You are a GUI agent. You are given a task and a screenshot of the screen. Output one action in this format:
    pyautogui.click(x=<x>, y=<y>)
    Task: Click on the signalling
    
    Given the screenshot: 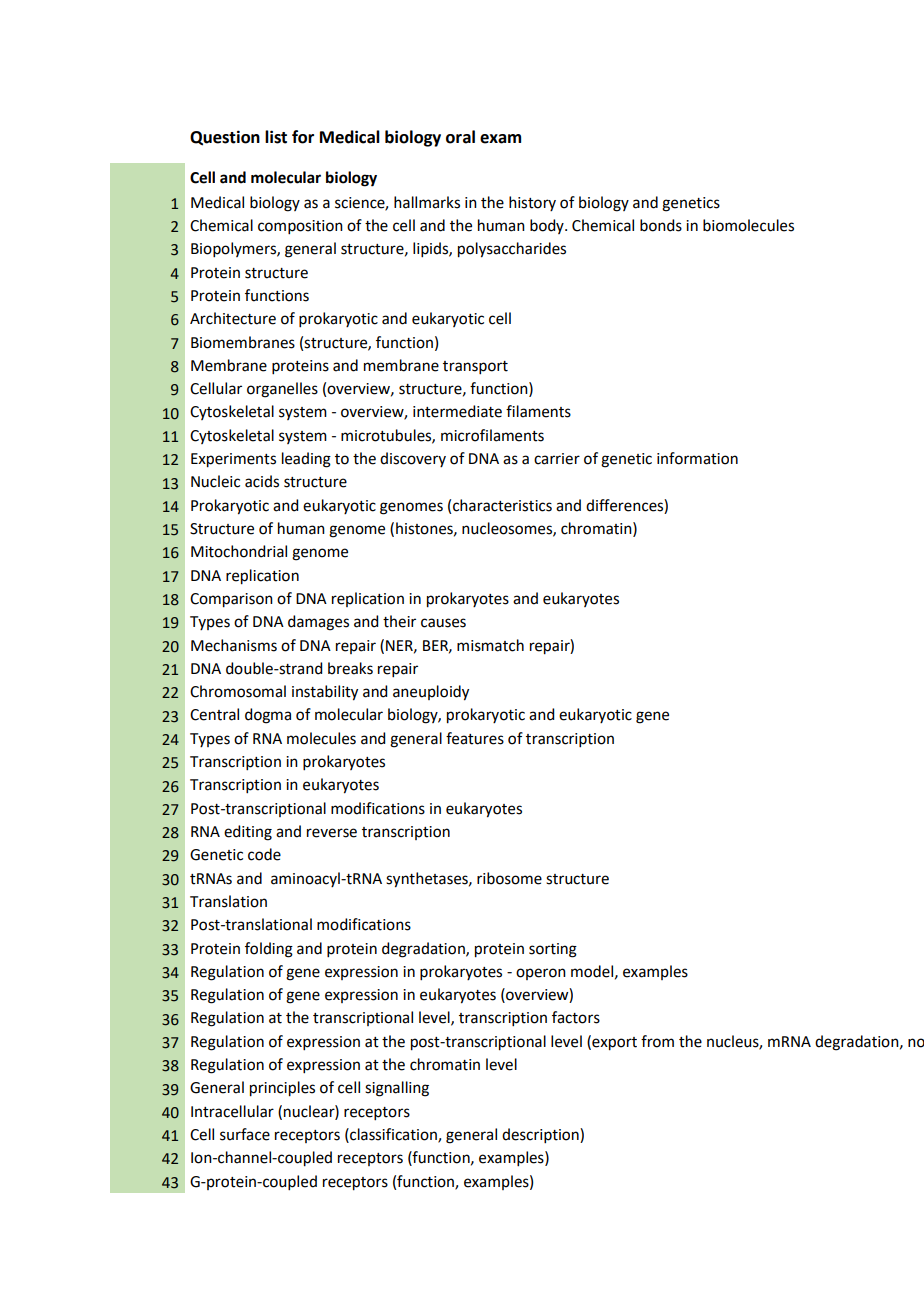 What is the action you would take?
    pyautogui.click(x=397, y=1089)
